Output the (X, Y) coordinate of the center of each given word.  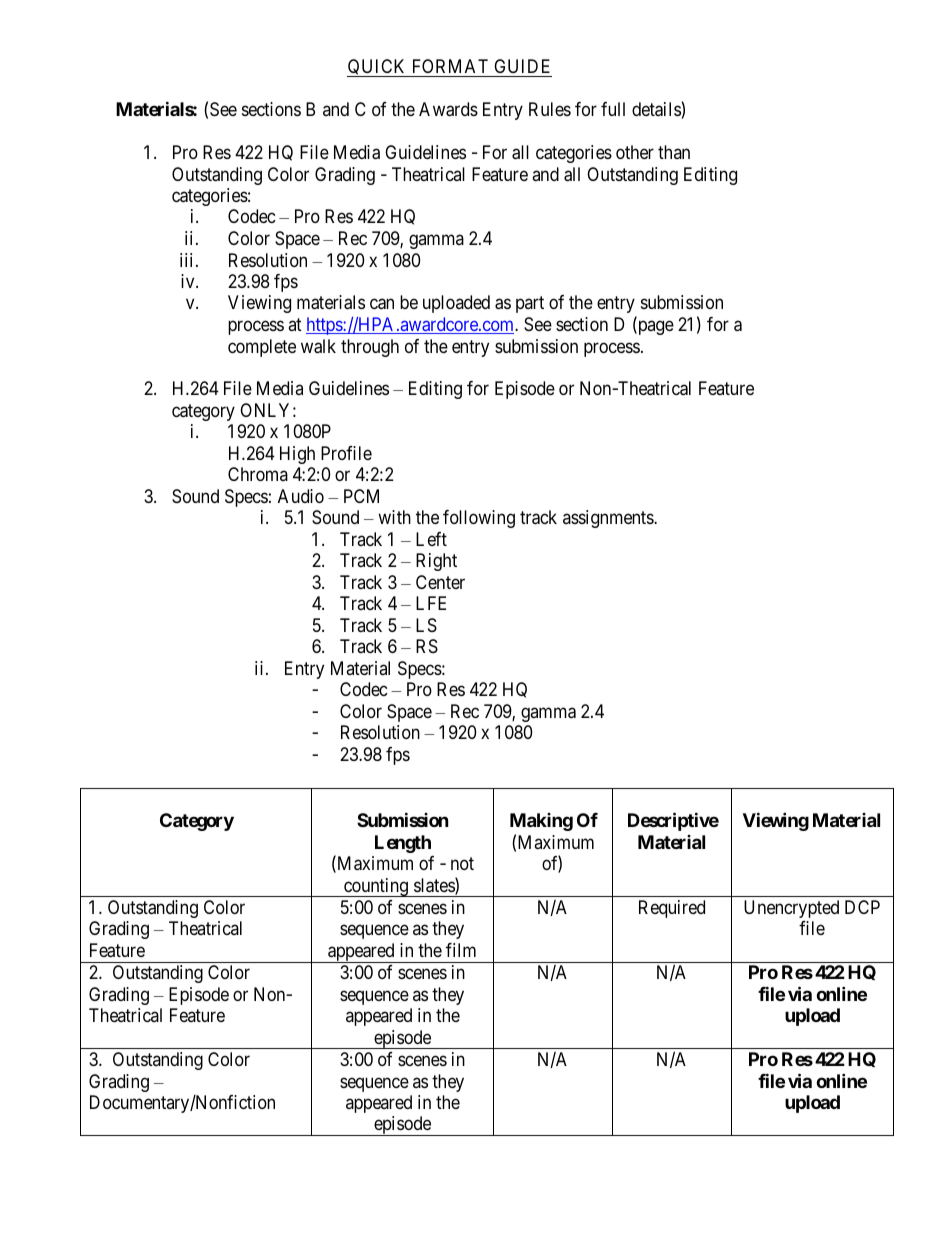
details (657, 110)
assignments (609, 519)
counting (376, 887)
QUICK (378, 68)
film (461, 950)
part (530, 305)
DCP (862, 907)
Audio (301, 496)
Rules (550, 109)
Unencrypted (791, 909)
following (479, 519)
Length (403, 844)
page (655, 327)
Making (541, 822)
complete (262, 348)
